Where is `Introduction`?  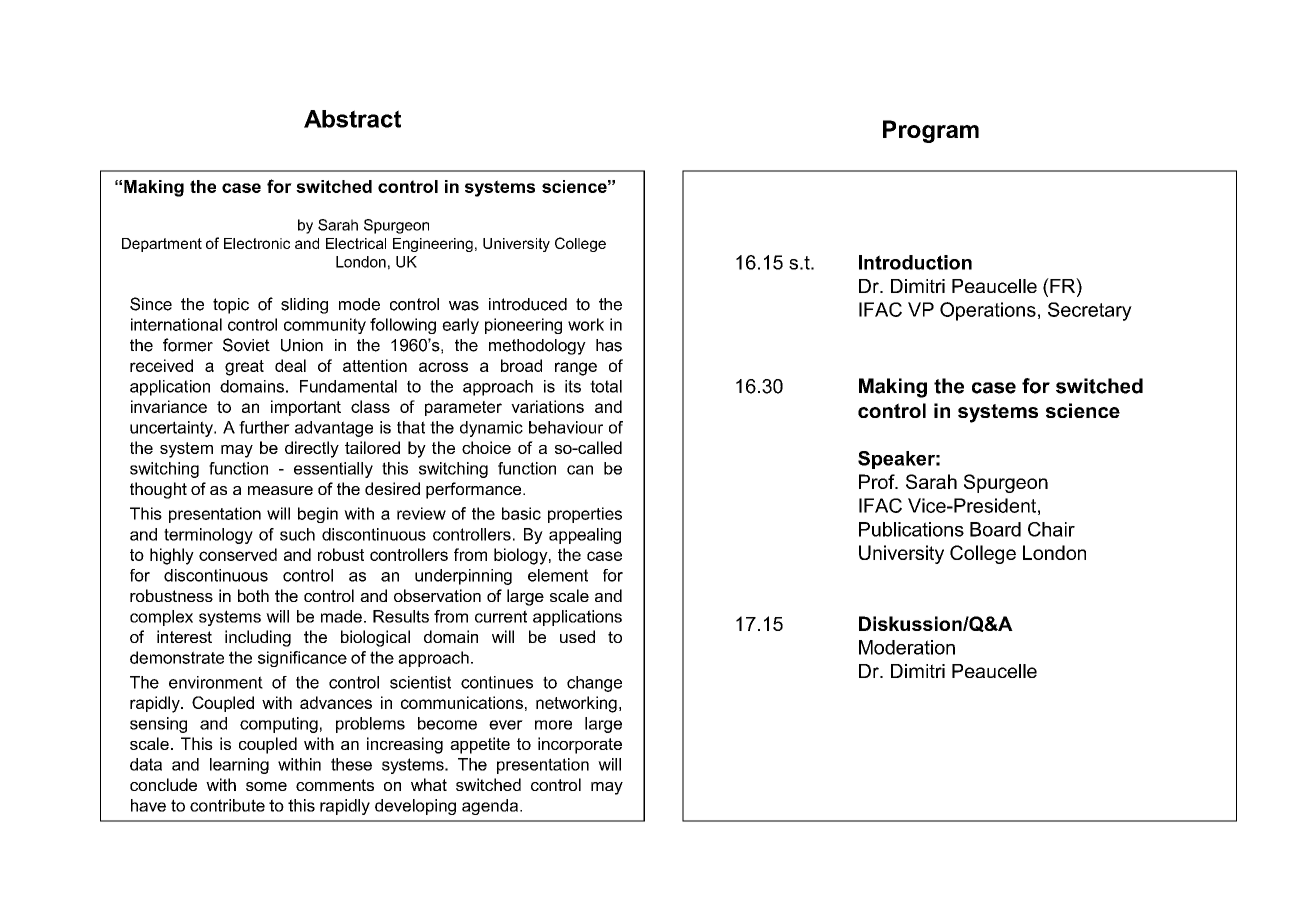
Introduction is located at coordinates (915, 262).
